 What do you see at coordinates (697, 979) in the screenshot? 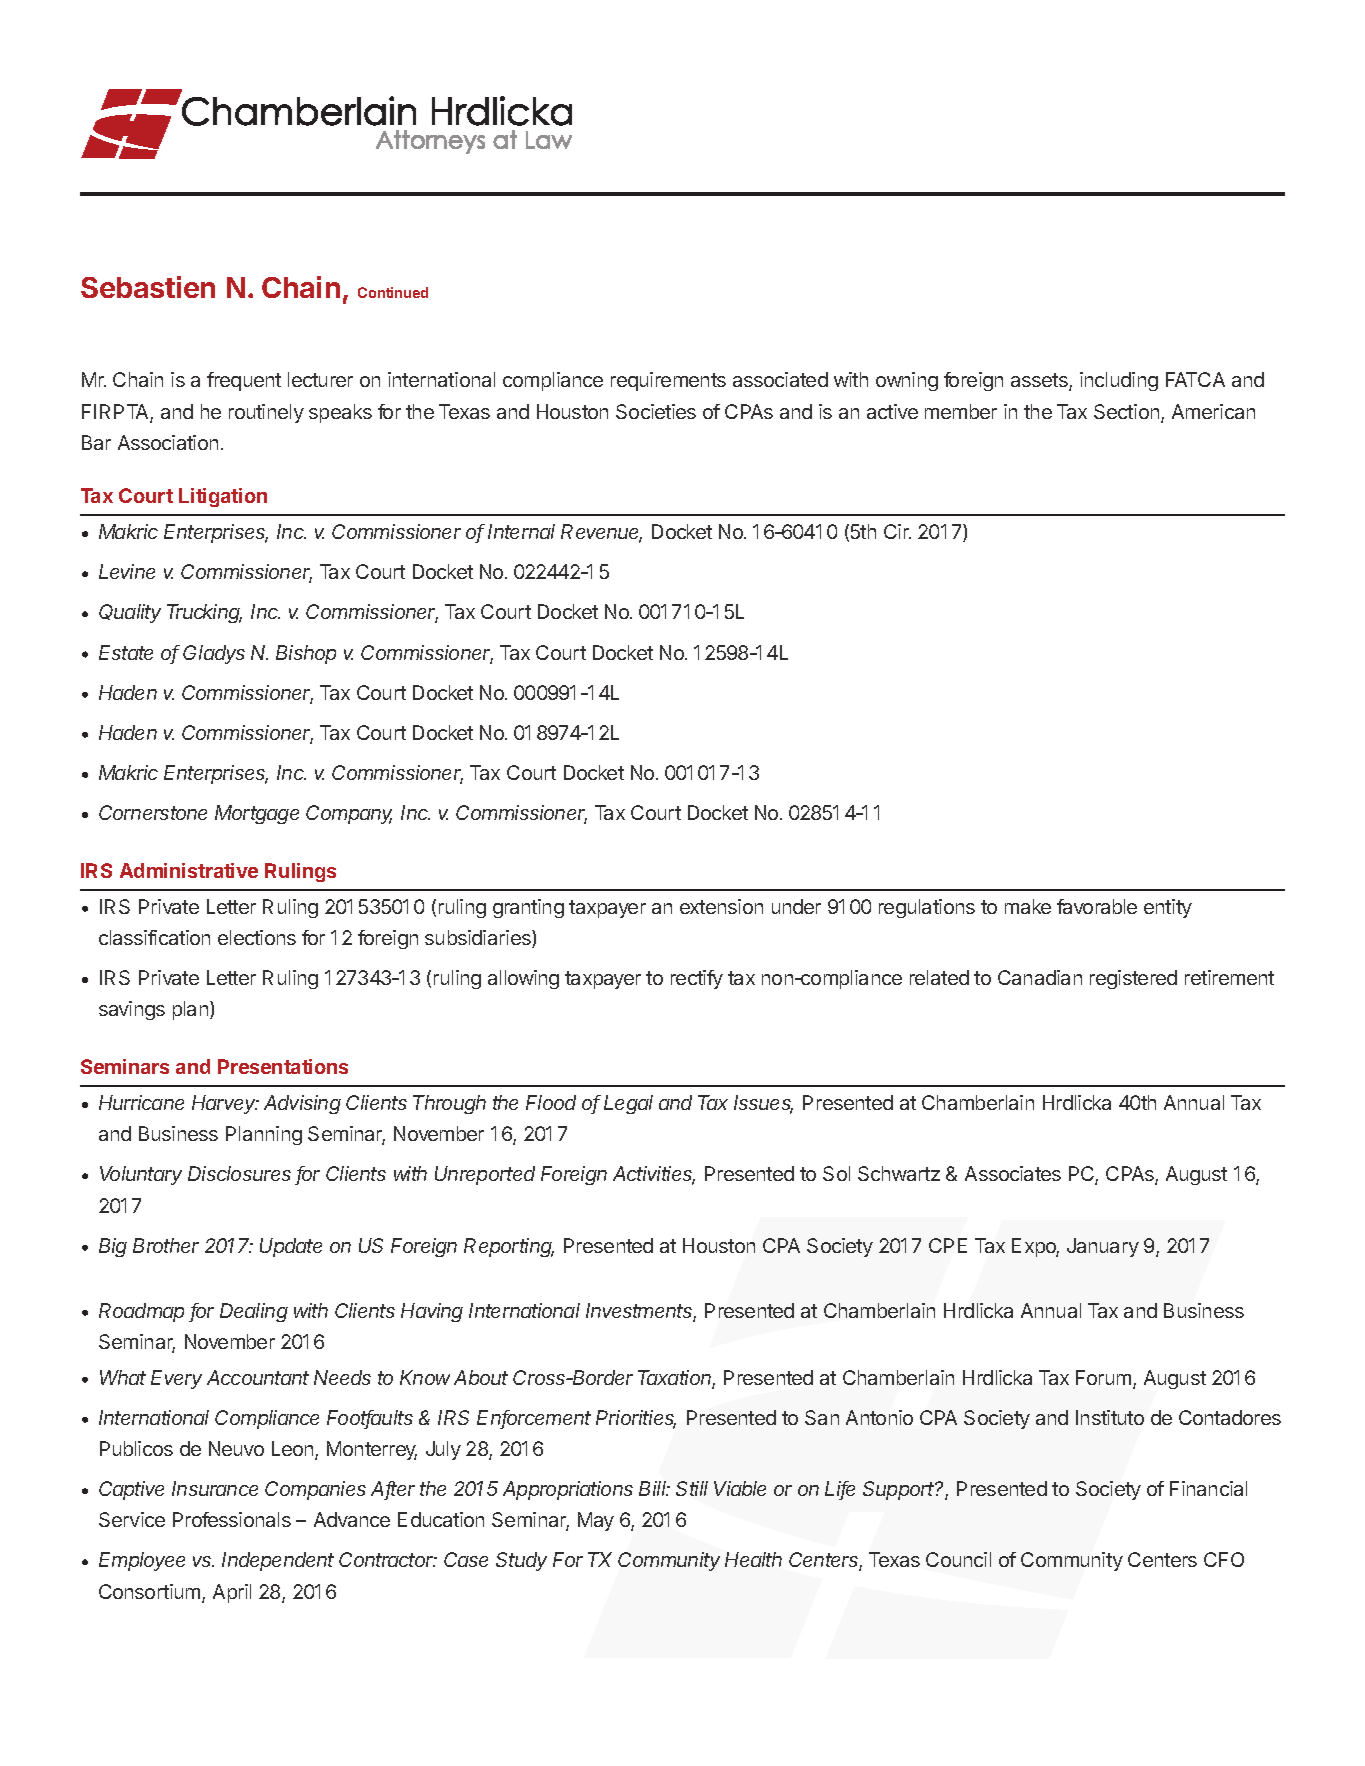
I see `rectify` at bounding box center [697, 979].
